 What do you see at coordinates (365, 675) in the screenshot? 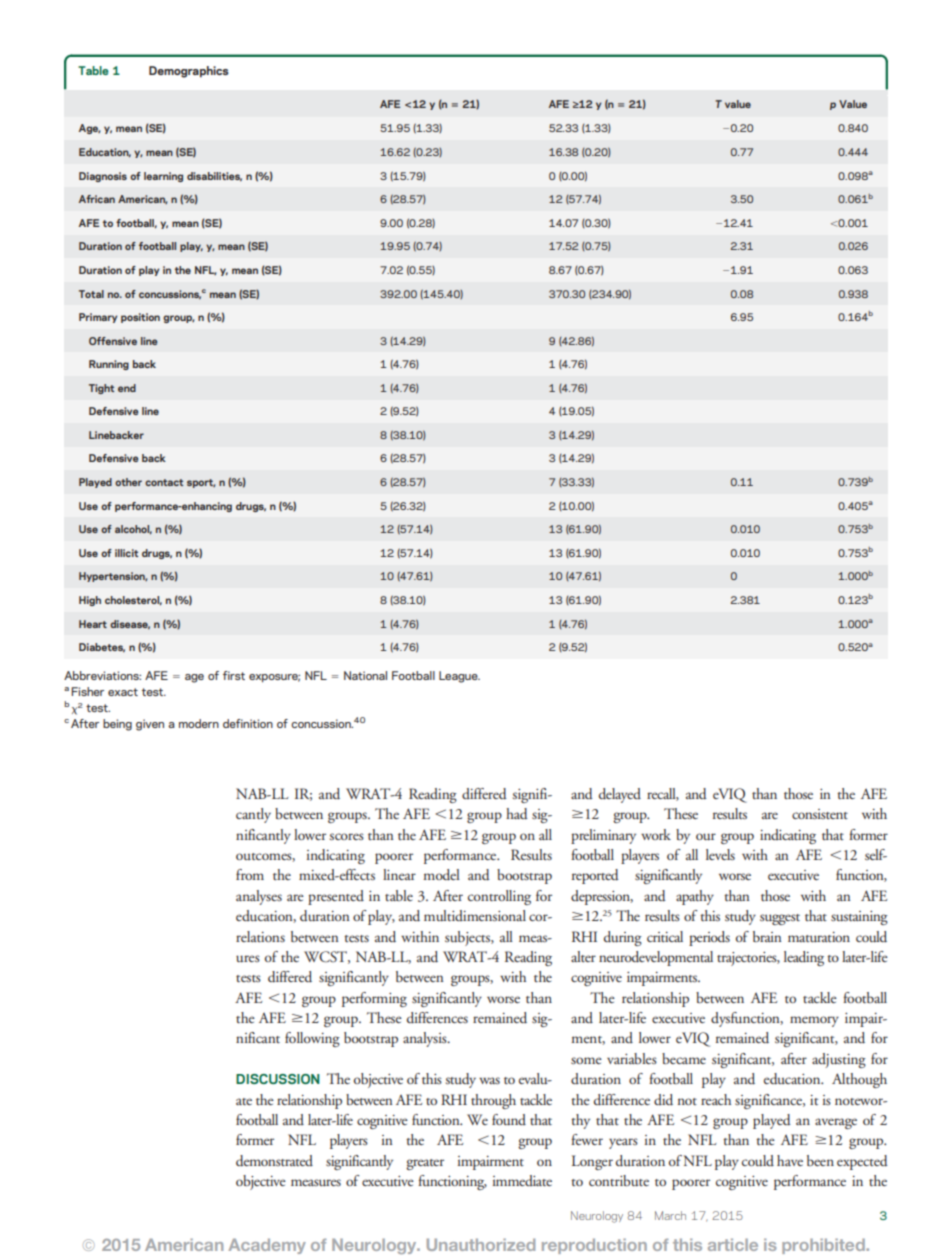
I see `National` at bounding box center [365, 675].
